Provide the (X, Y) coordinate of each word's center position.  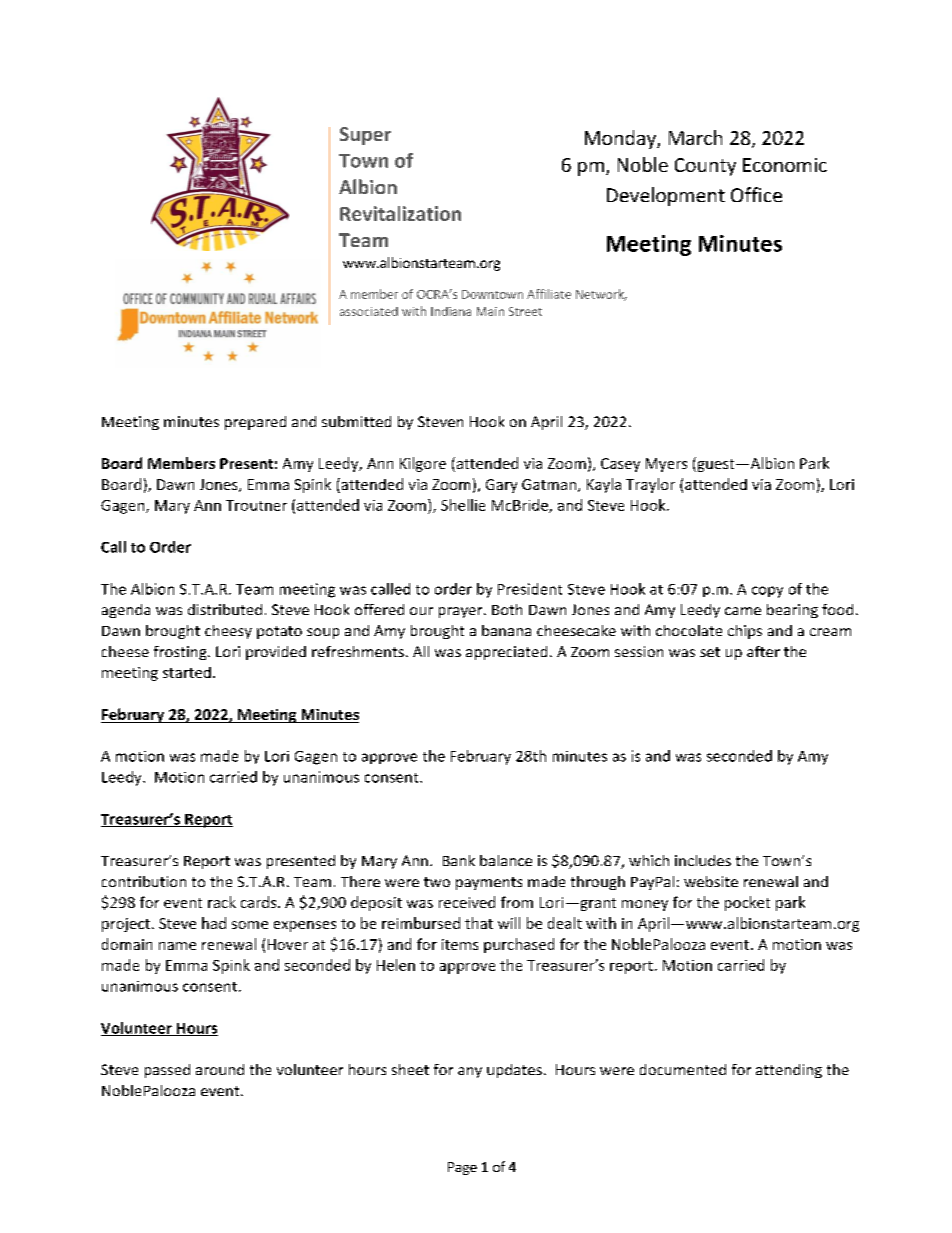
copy (767, 592)
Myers (666, 465)
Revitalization (400, 213)
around (220, 1069)
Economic (785, 165)
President (530, 589)
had (214, 923)
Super (365, 136)
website (711, 881)
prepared (255, 423)
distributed (225, 609)
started (187, 672)
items (460, 944)
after (763, 651)
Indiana (451, 311)
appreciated (506, 653)
